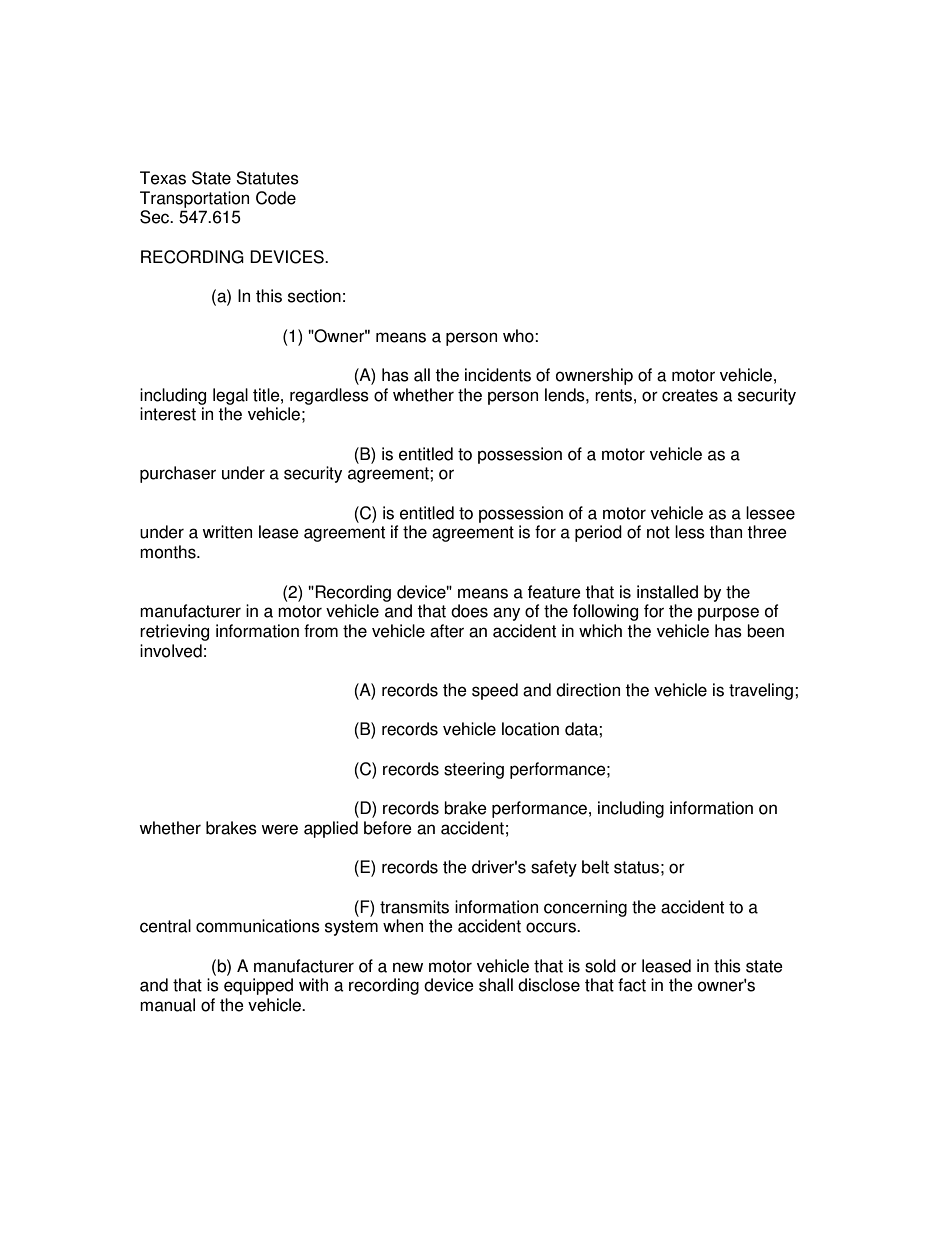  I want to click on equipped, so click(258, 986).
